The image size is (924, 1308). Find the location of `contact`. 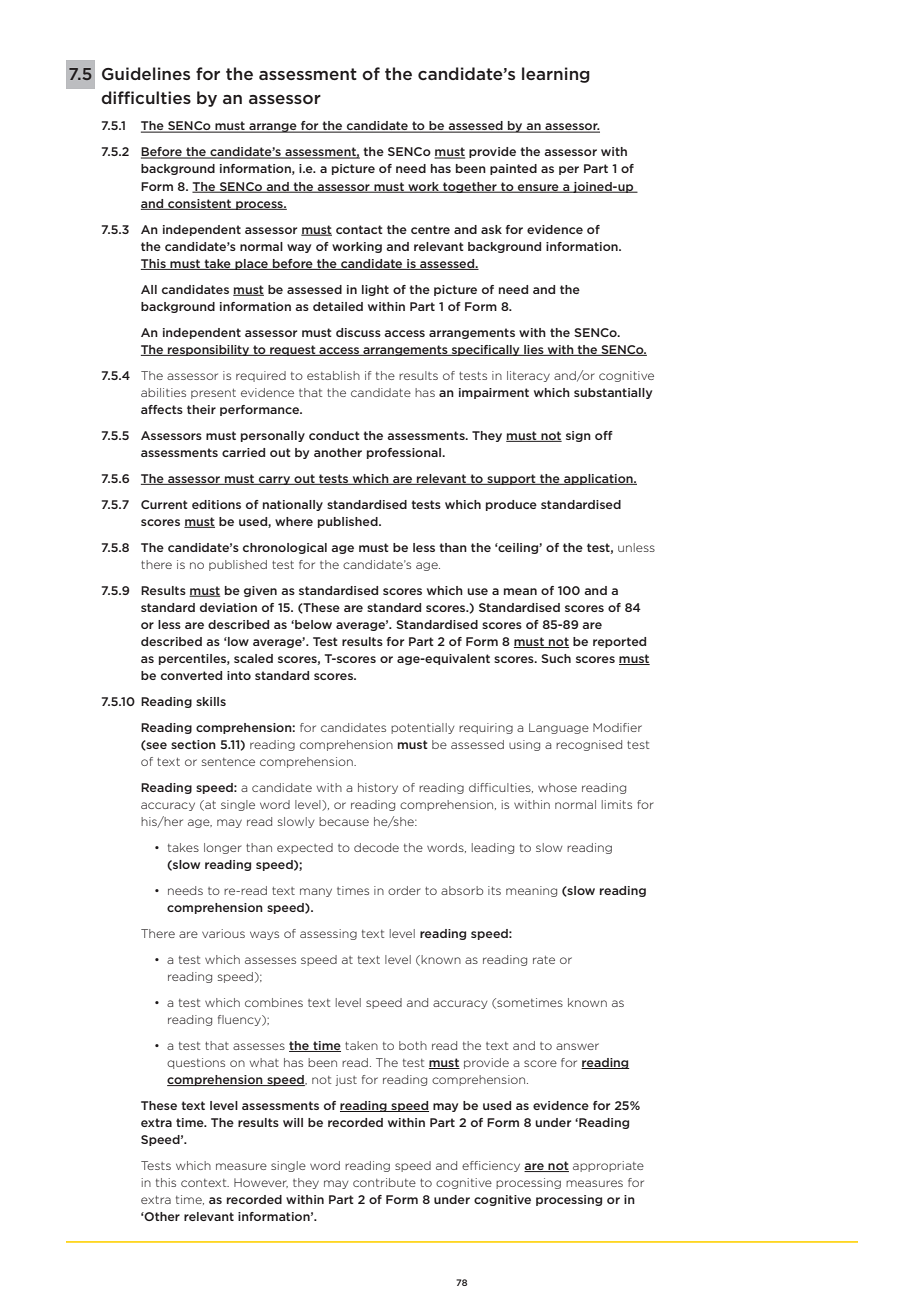

contact is located at coordinates (359, 229).
